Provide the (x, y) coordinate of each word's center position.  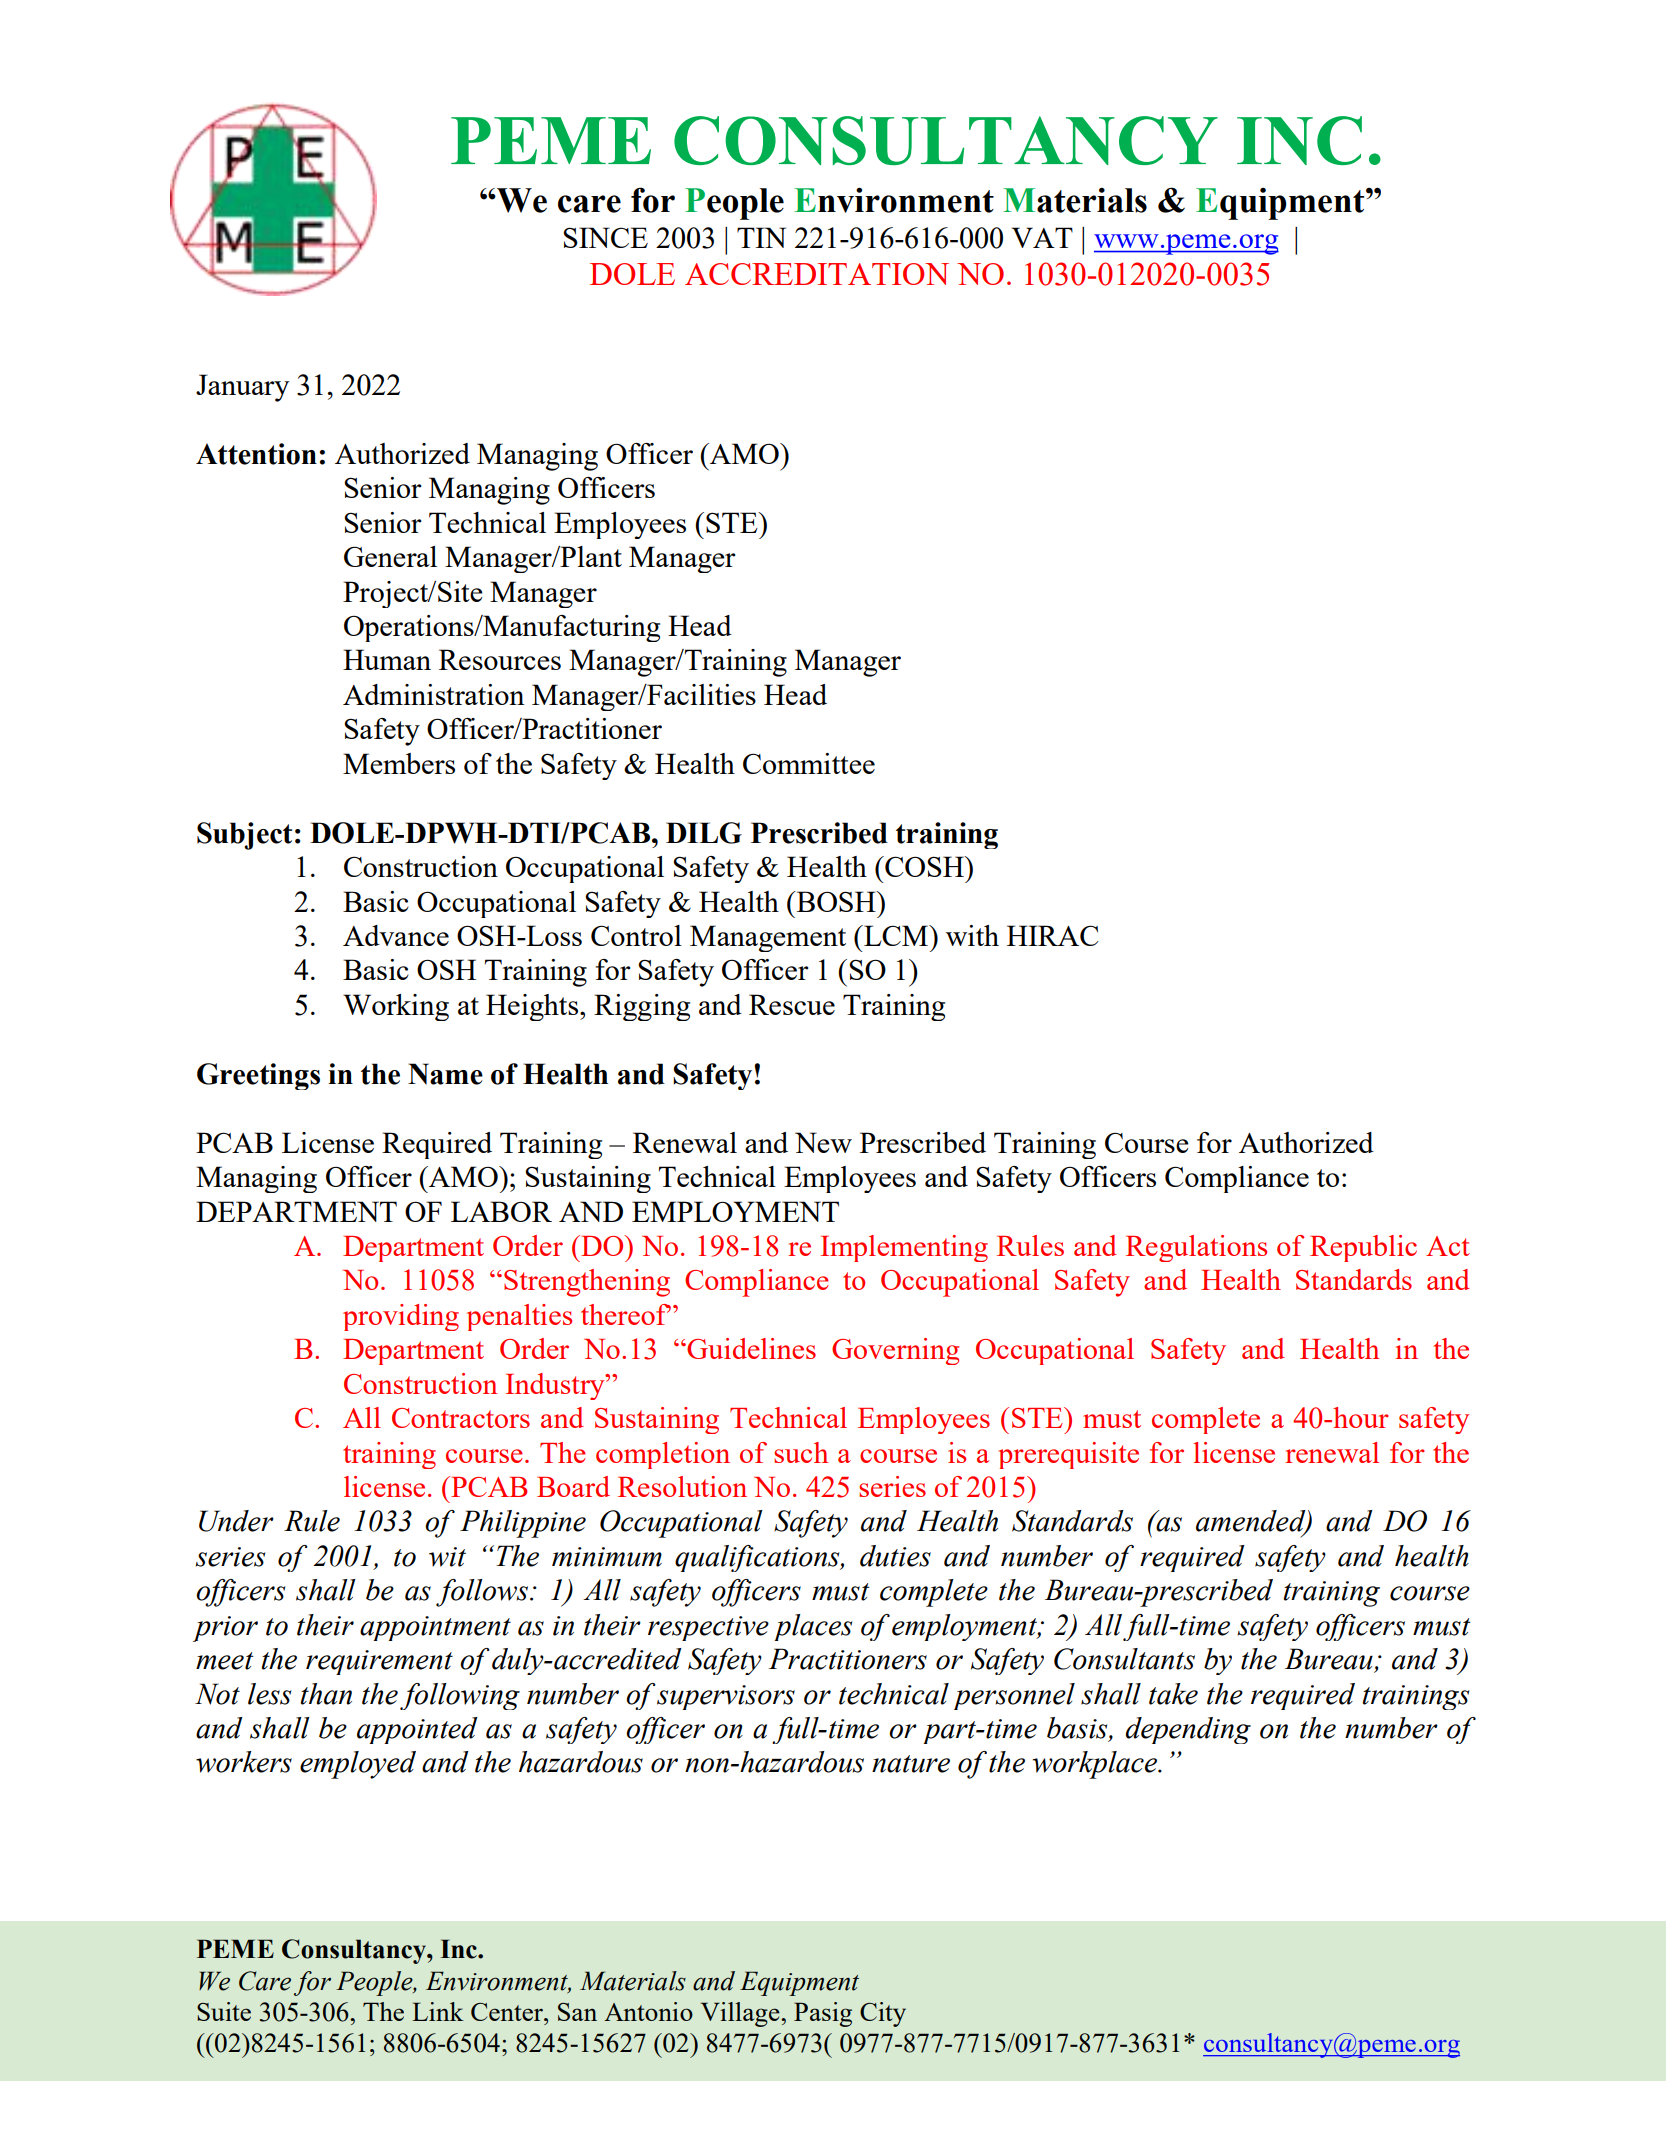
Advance (396, 935)
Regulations (1196, 1248)
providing (401, 1317)
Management (768, 938)
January (242, 388)
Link (438, 2011)
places (813, 1627)
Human (387, 659)
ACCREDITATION (817, 274)
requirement (379, 1662)
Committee (809, 763)
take (1173, 1694)
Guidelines (751, 1348)
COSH (924, 866)
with (972, 935)
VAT (1042, 237)
